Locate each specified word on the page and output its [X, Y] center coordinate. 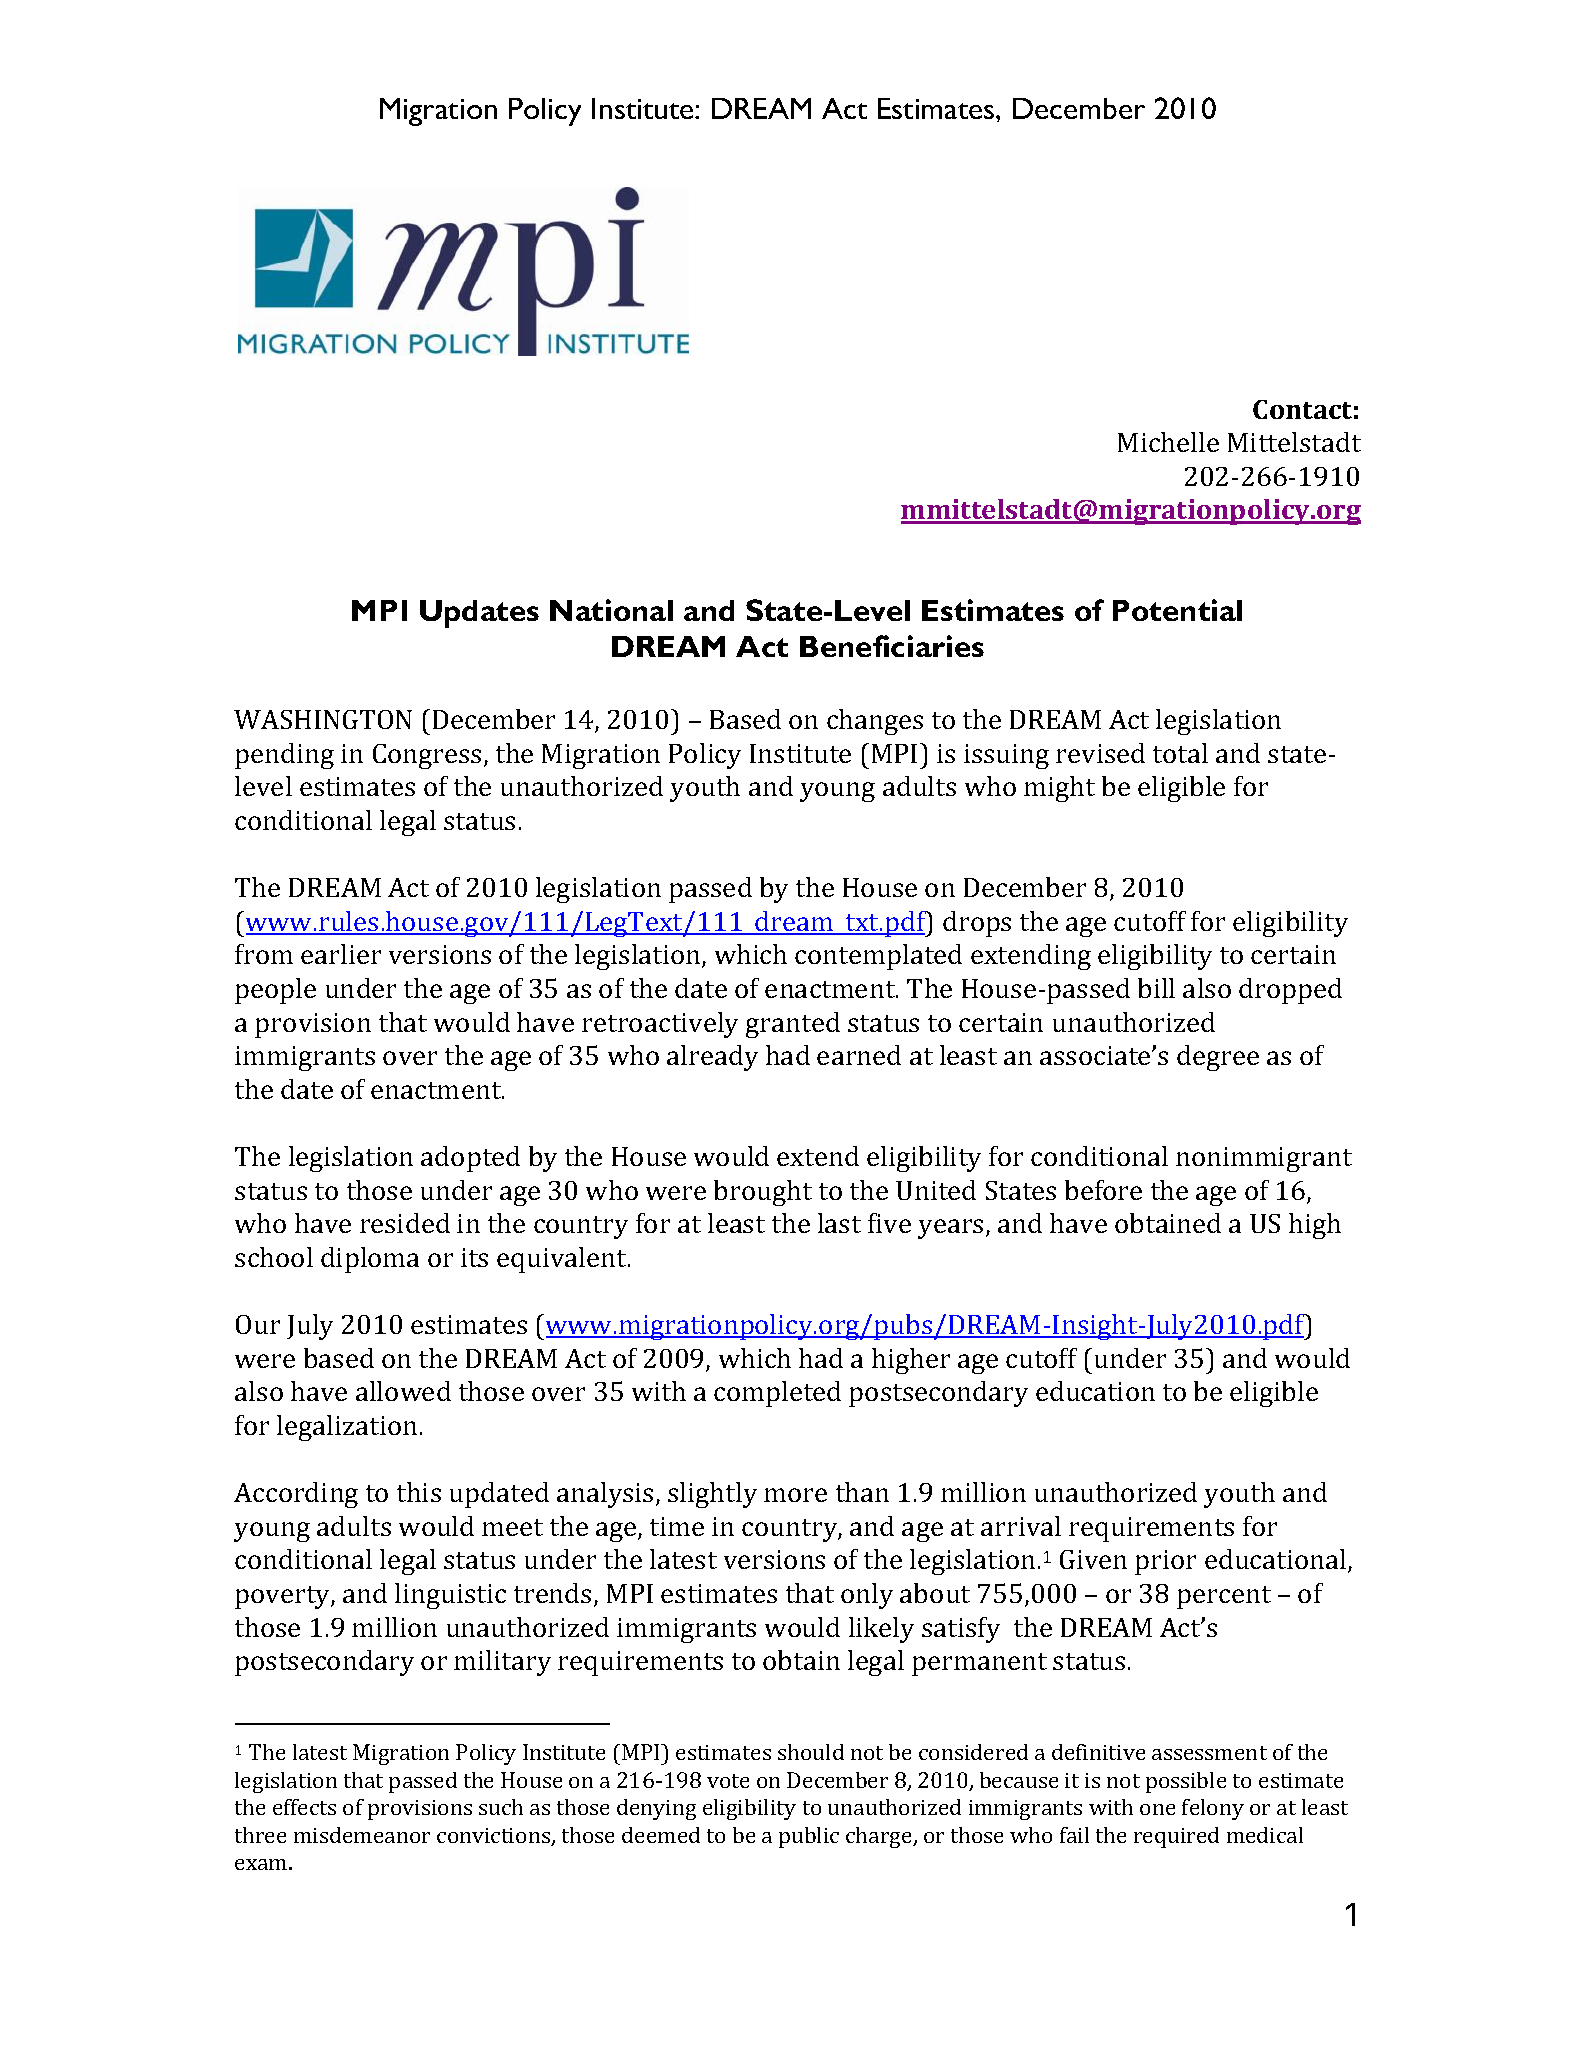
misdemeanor [362, 1835]
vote [728, 1781]
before [1103, 1190]
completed [777, 1394]
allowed [403, 1391]
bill [1156, 988]
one [1157, 1809]
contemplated [878, 957]
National [611, 610]
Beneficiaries [892, 646]
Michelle [1168, 442]
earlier [341, 954]
